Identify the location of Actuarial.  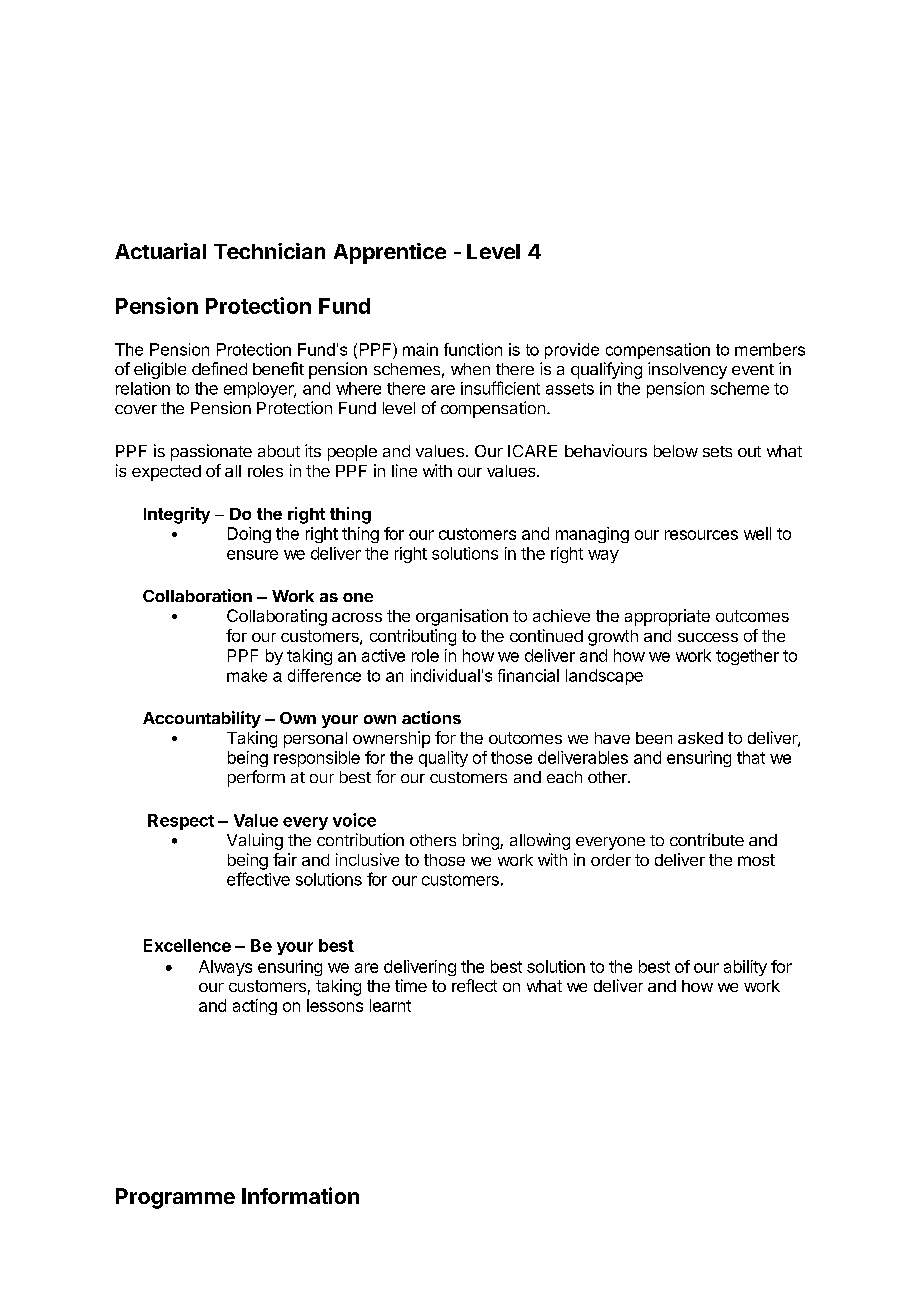
(160, 251).
